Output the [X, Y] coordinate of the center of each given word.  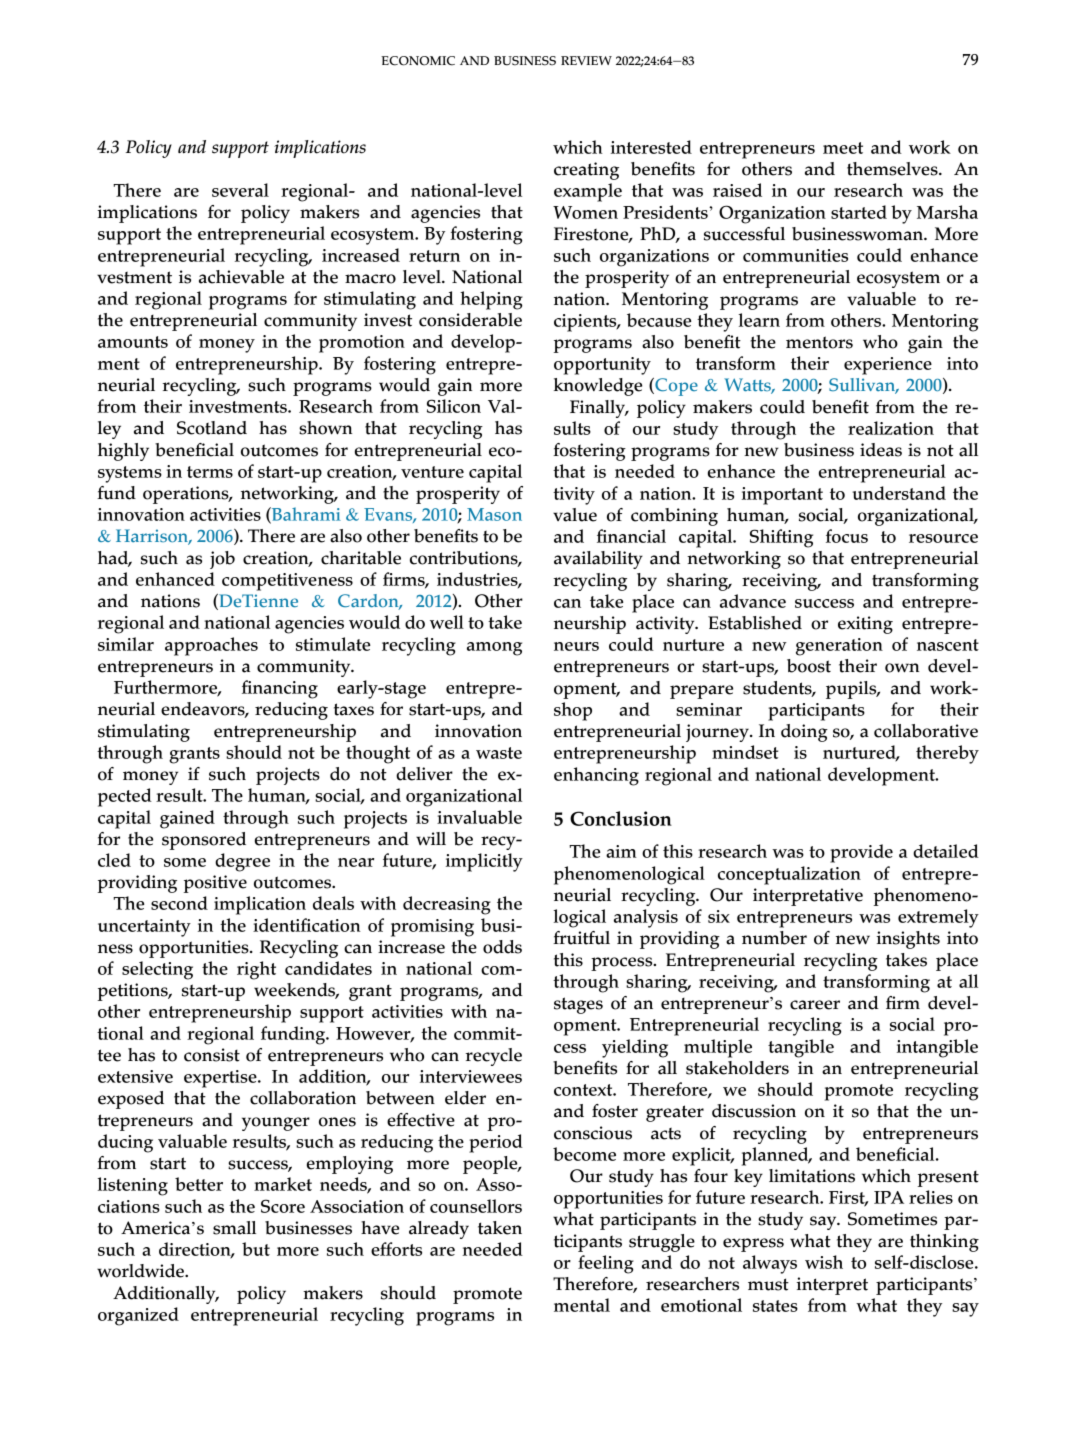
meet [843, 148]
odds [502, 947]
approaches [211, 646]
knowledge [598, 387]
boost [809, 666]
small [234, 1228]
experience [888, 366]
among [494, 649]
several [240, 190]
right [256, 970]
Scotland [212, 428]
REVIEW [586, 60]
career [815, 1005]
